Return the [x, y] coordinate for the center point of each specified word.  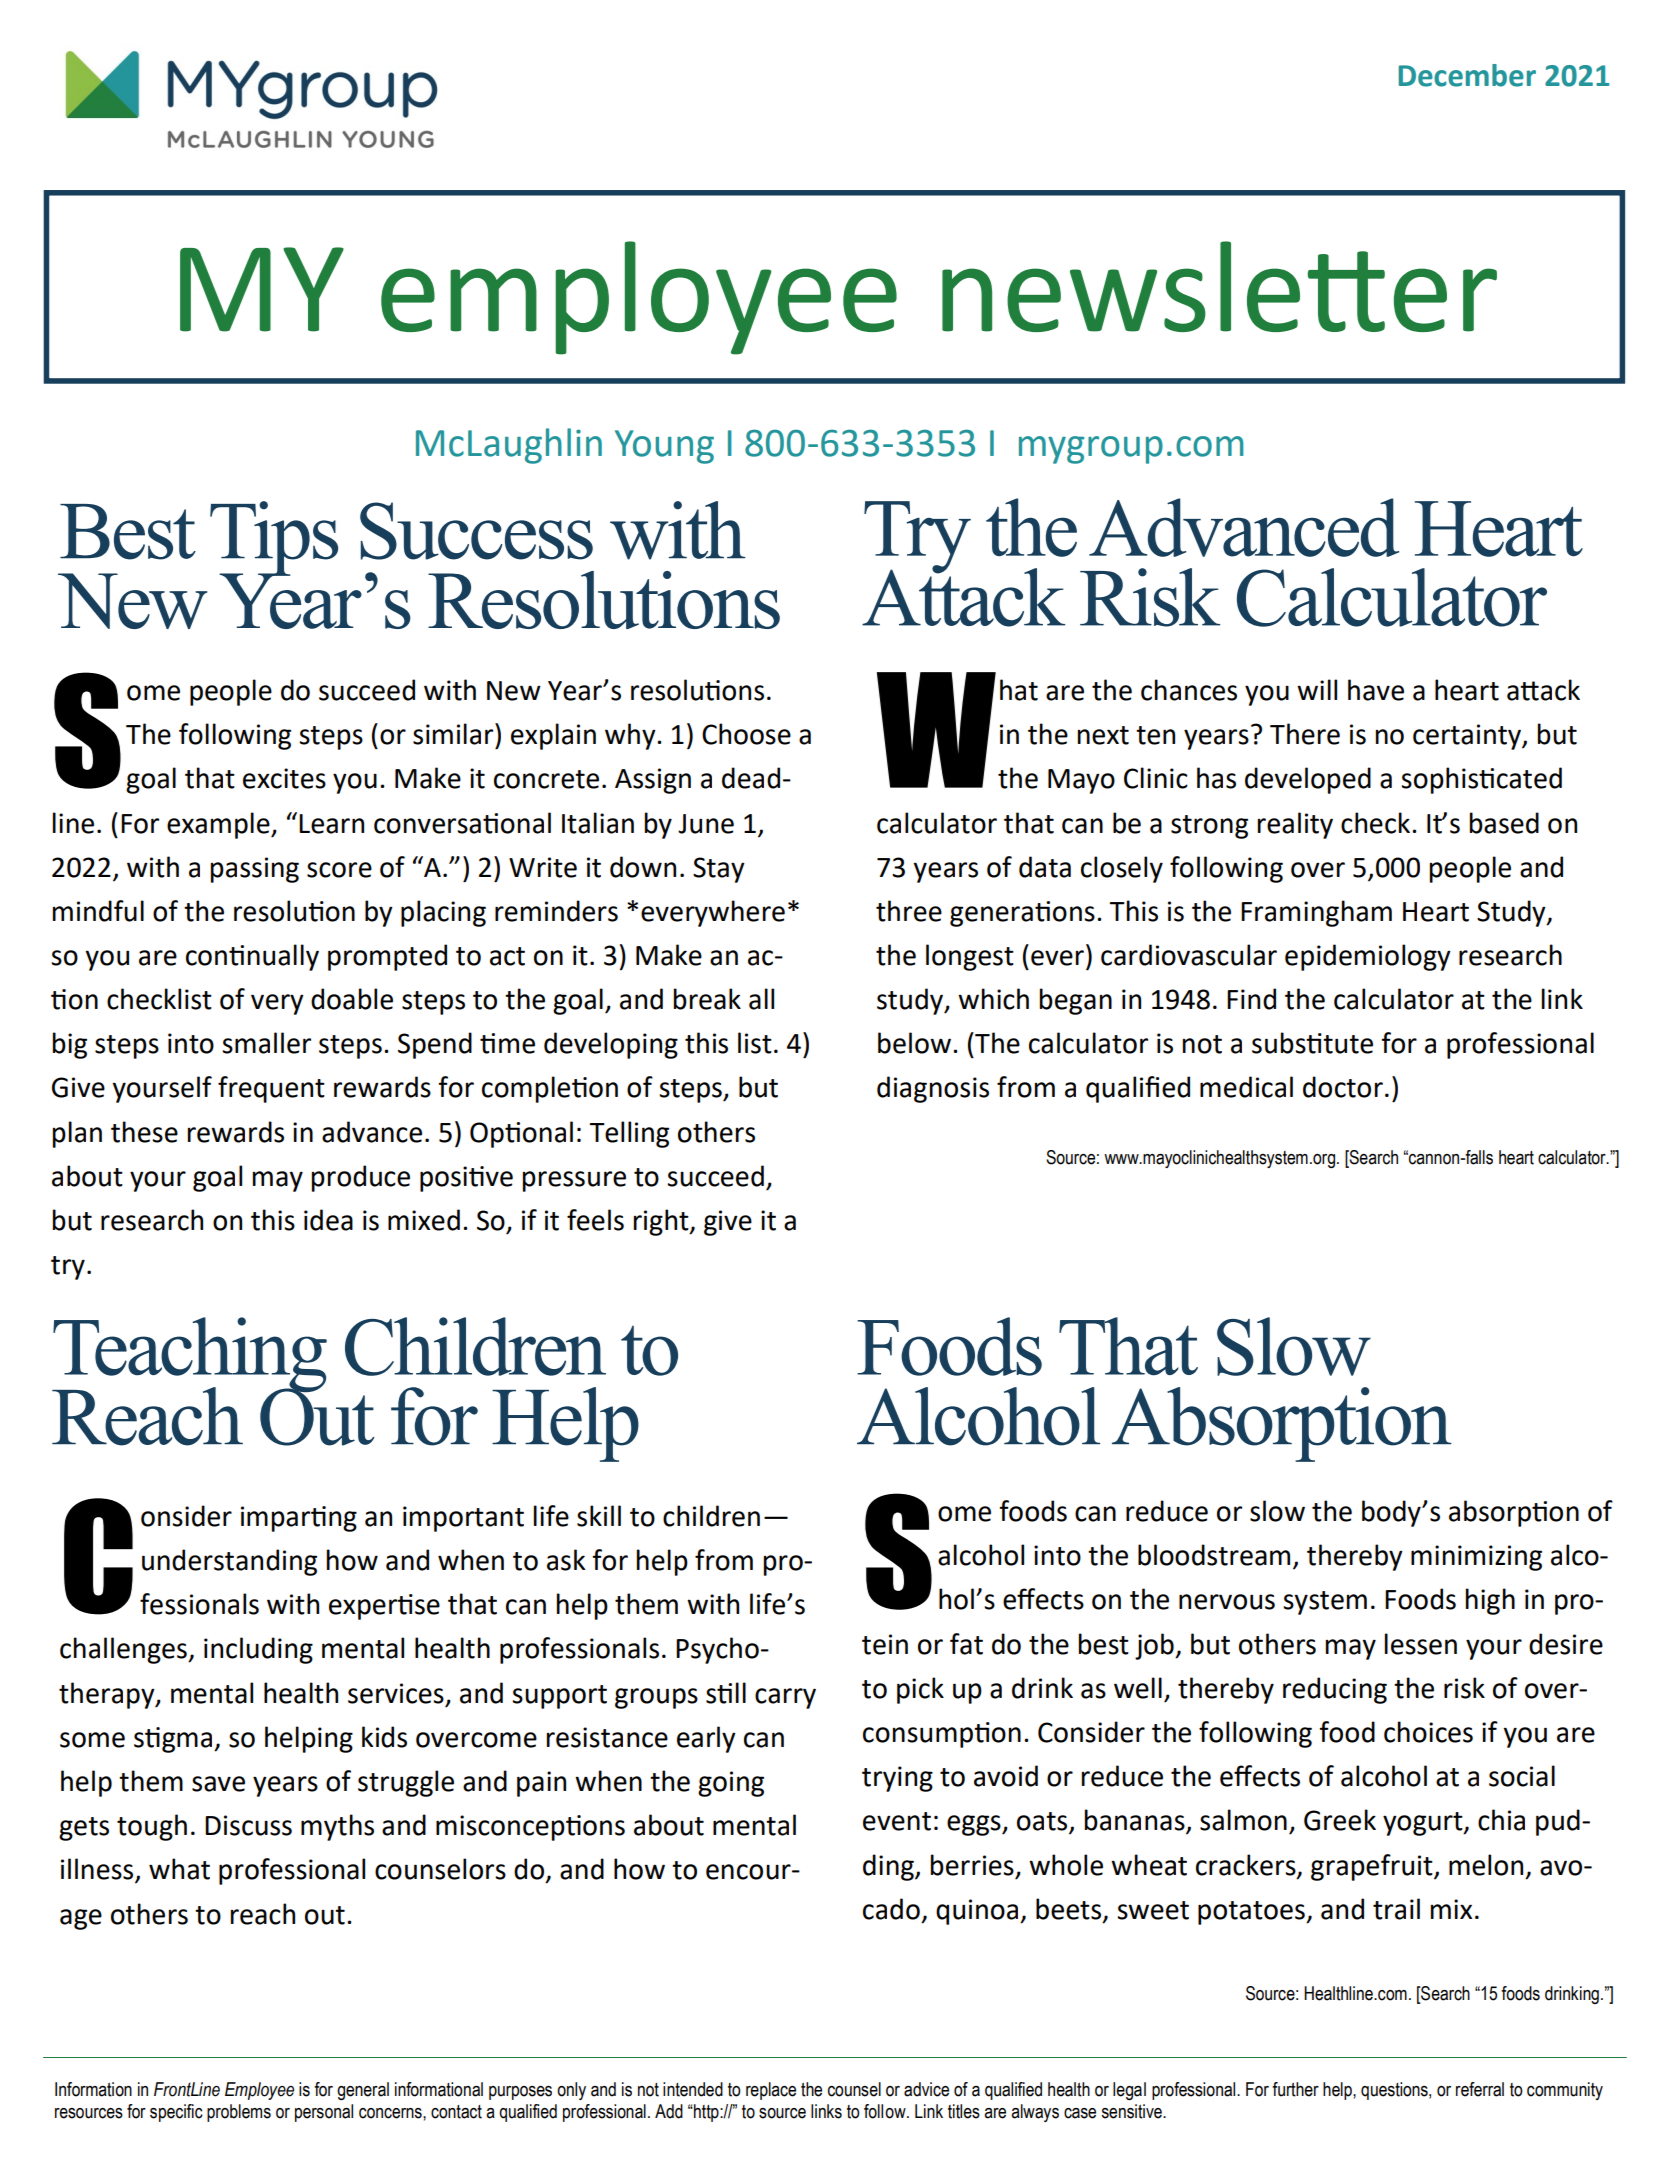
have [1376, 690]
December [1467, 75]
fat [966, 1644]
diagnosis [933, 1089]
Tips [274, 539]
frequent [271, 1089]
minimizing [1476, 1558]
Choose [746, 734]
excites [284, 778]
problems [239, 2113]
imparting [299, 1519]
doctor [1343, 1087]
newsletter [1219, 286]
